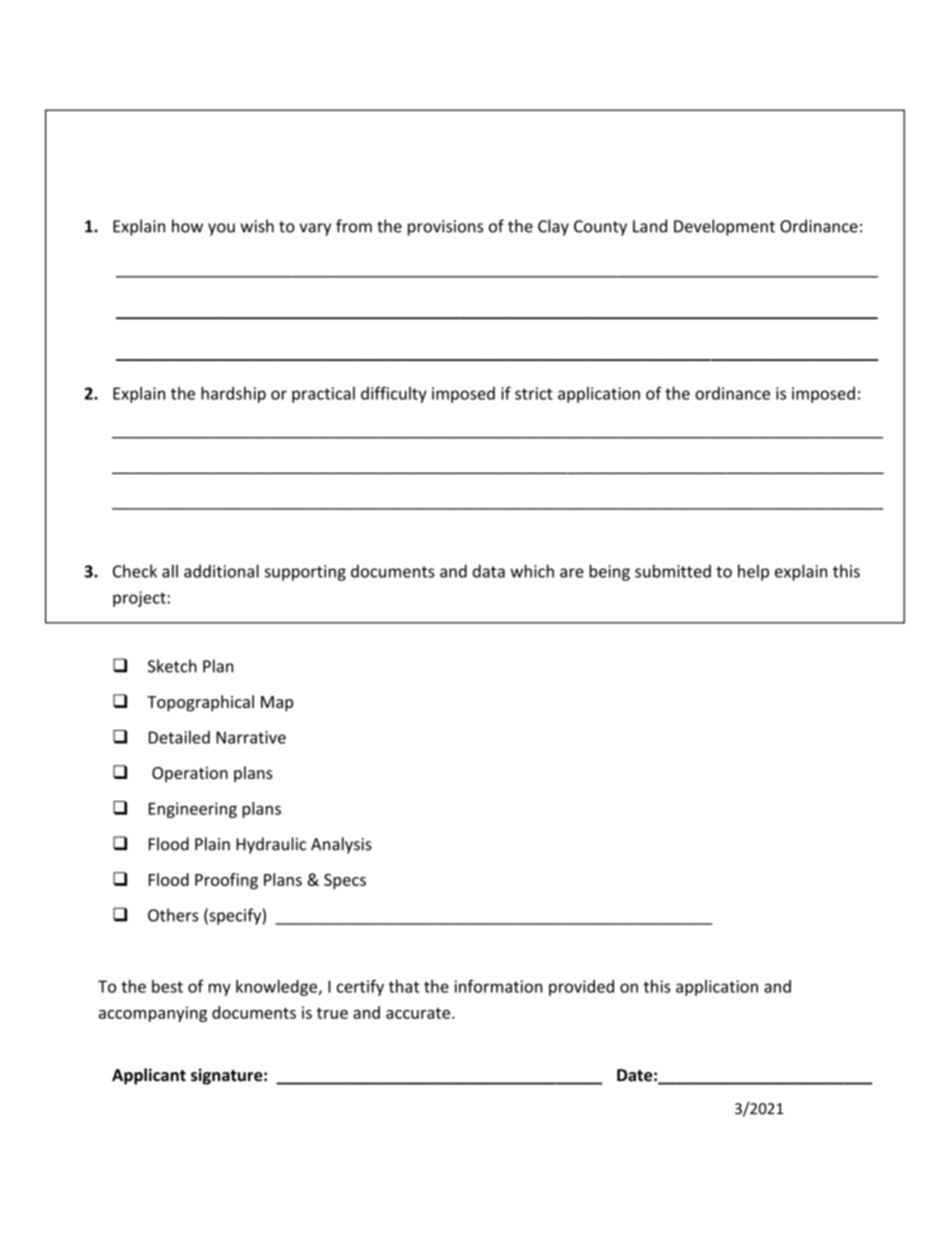 The image size is (952, 1233). Describe the element at coordinates (489, 571) in the document. I see `data` at that location.
